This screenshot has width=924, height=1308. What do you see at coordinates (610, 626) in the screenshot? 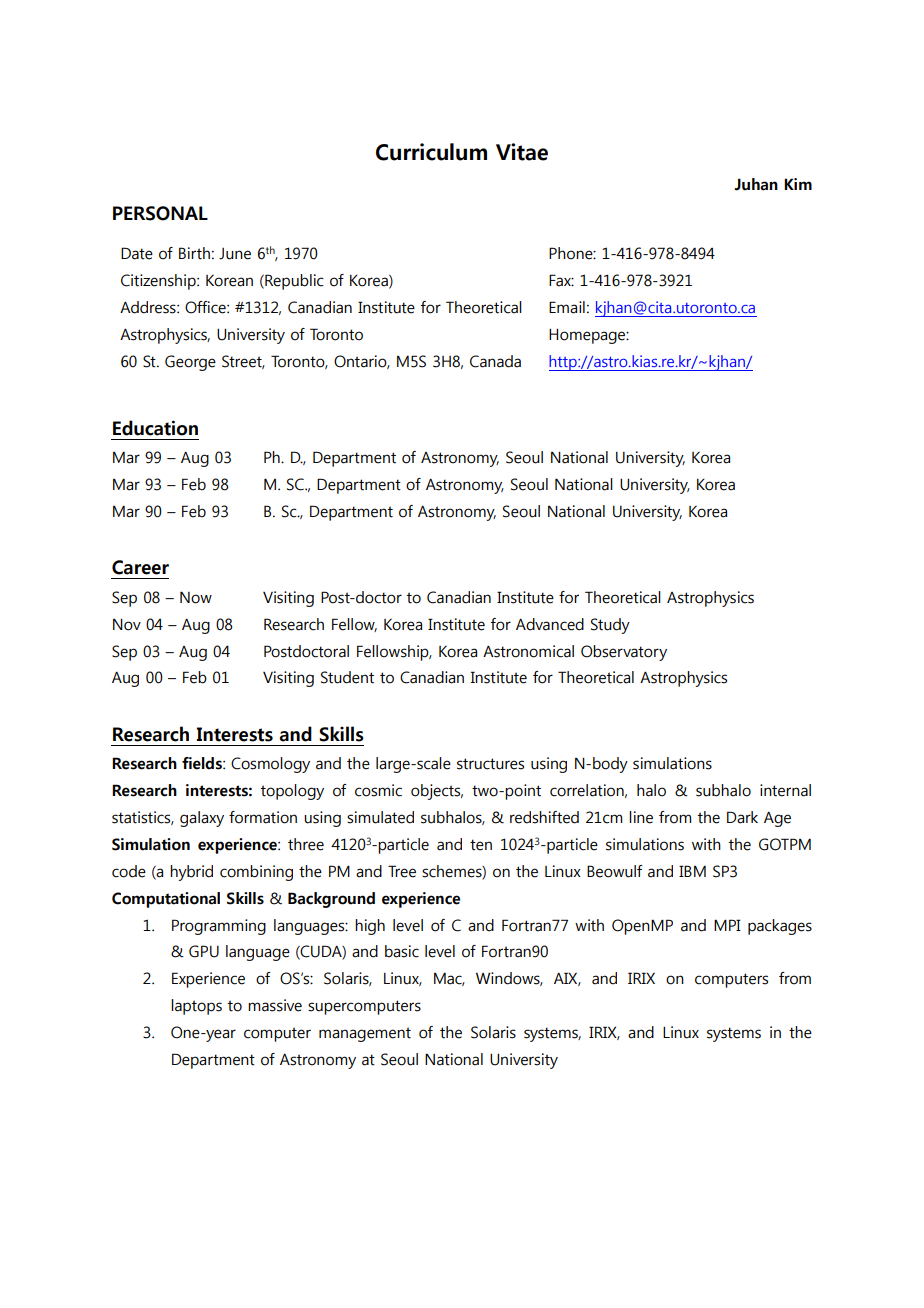
I see `Study` at bounding box center [610, 626].
